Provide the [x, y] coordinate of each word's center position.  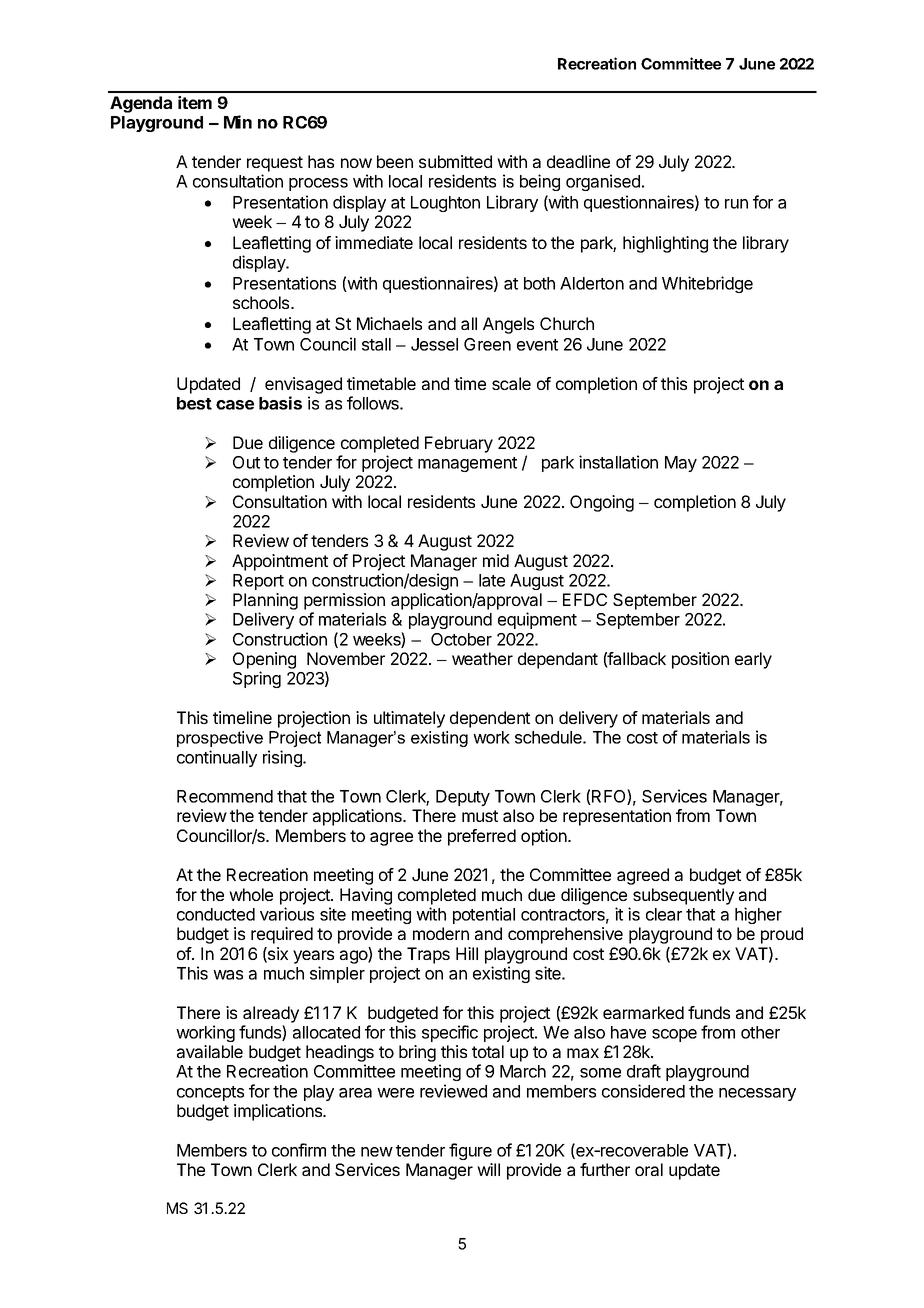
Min [238, 122]
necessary [757, 1094]
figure [470, 1151]
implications [279, 1112]
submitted [455, 161]
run [736, 204]
